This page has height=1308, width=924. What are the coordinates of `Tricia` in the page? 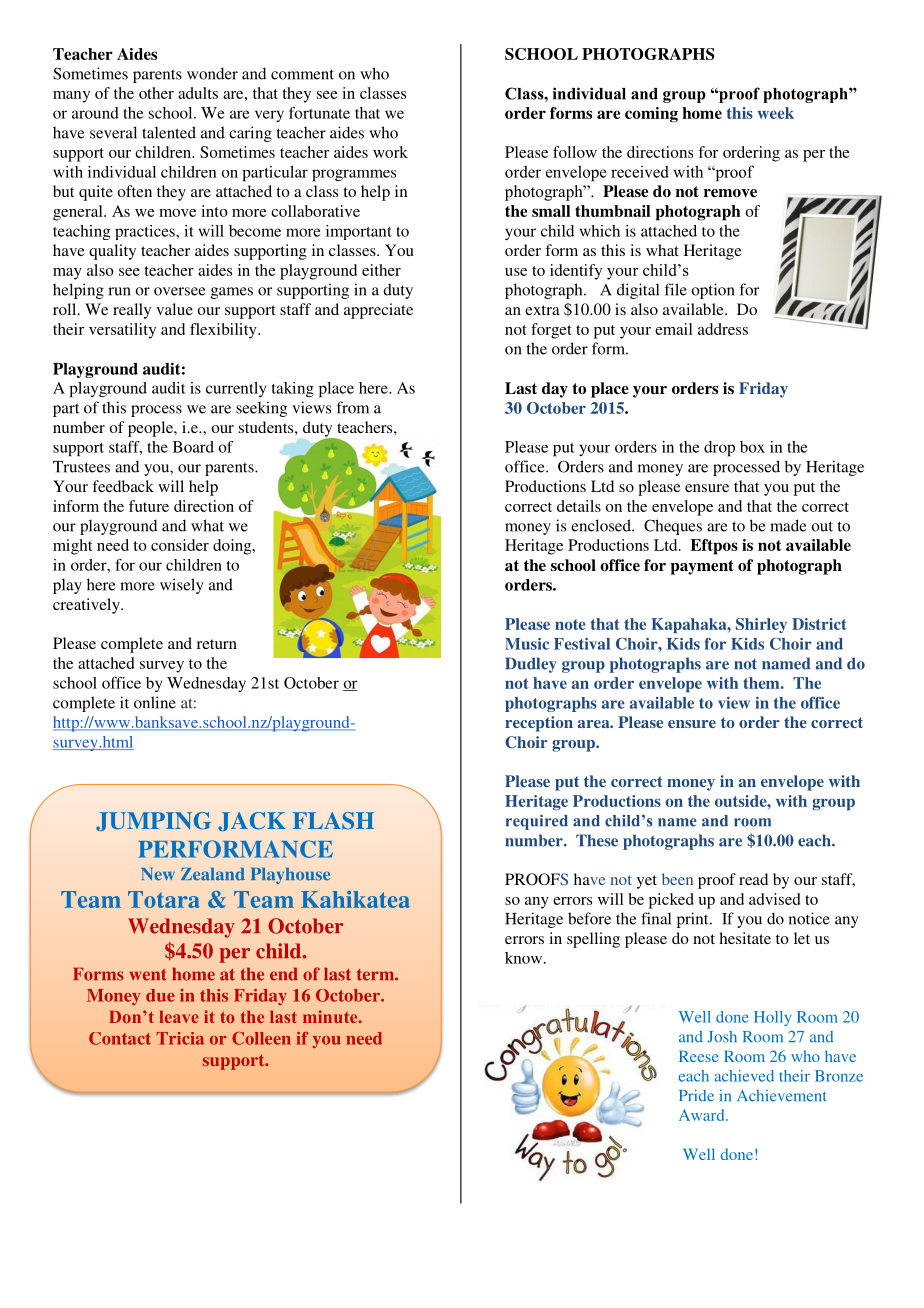 It's located at (180, 1038).
